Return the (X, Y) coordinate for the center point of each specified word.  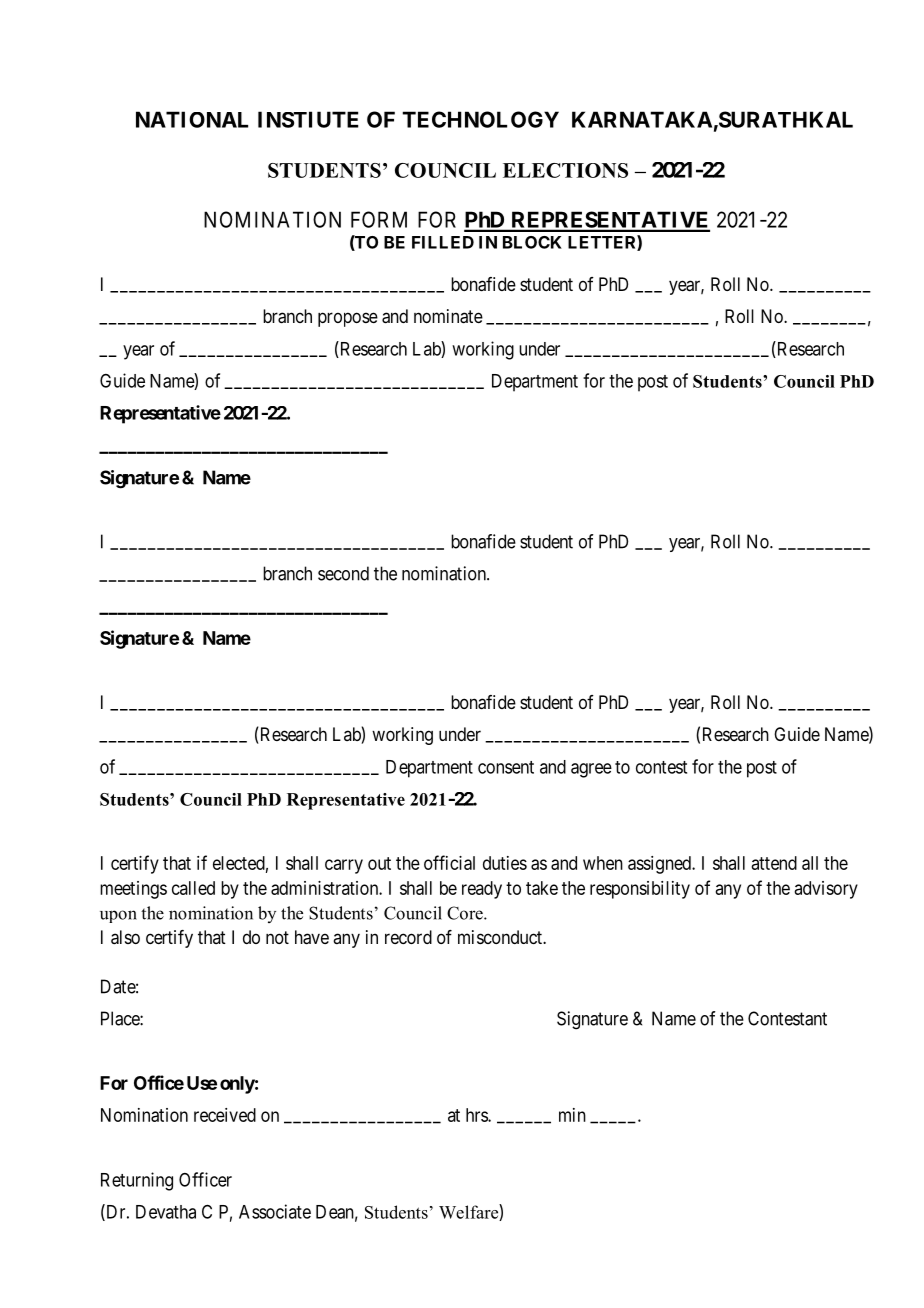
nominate (448, 316)
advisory (826, 890)
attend (774, 863)
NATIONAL (192, 119)
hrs (477, 1115)
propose (348, 319)
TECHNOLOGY (480, 119)
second (343, 573)
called (193, 888)
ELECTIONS (565, 170)
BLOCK (532, 242)
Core (466, 913)
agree (591, 770)
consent (506, 767)
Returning (137, 1181)
